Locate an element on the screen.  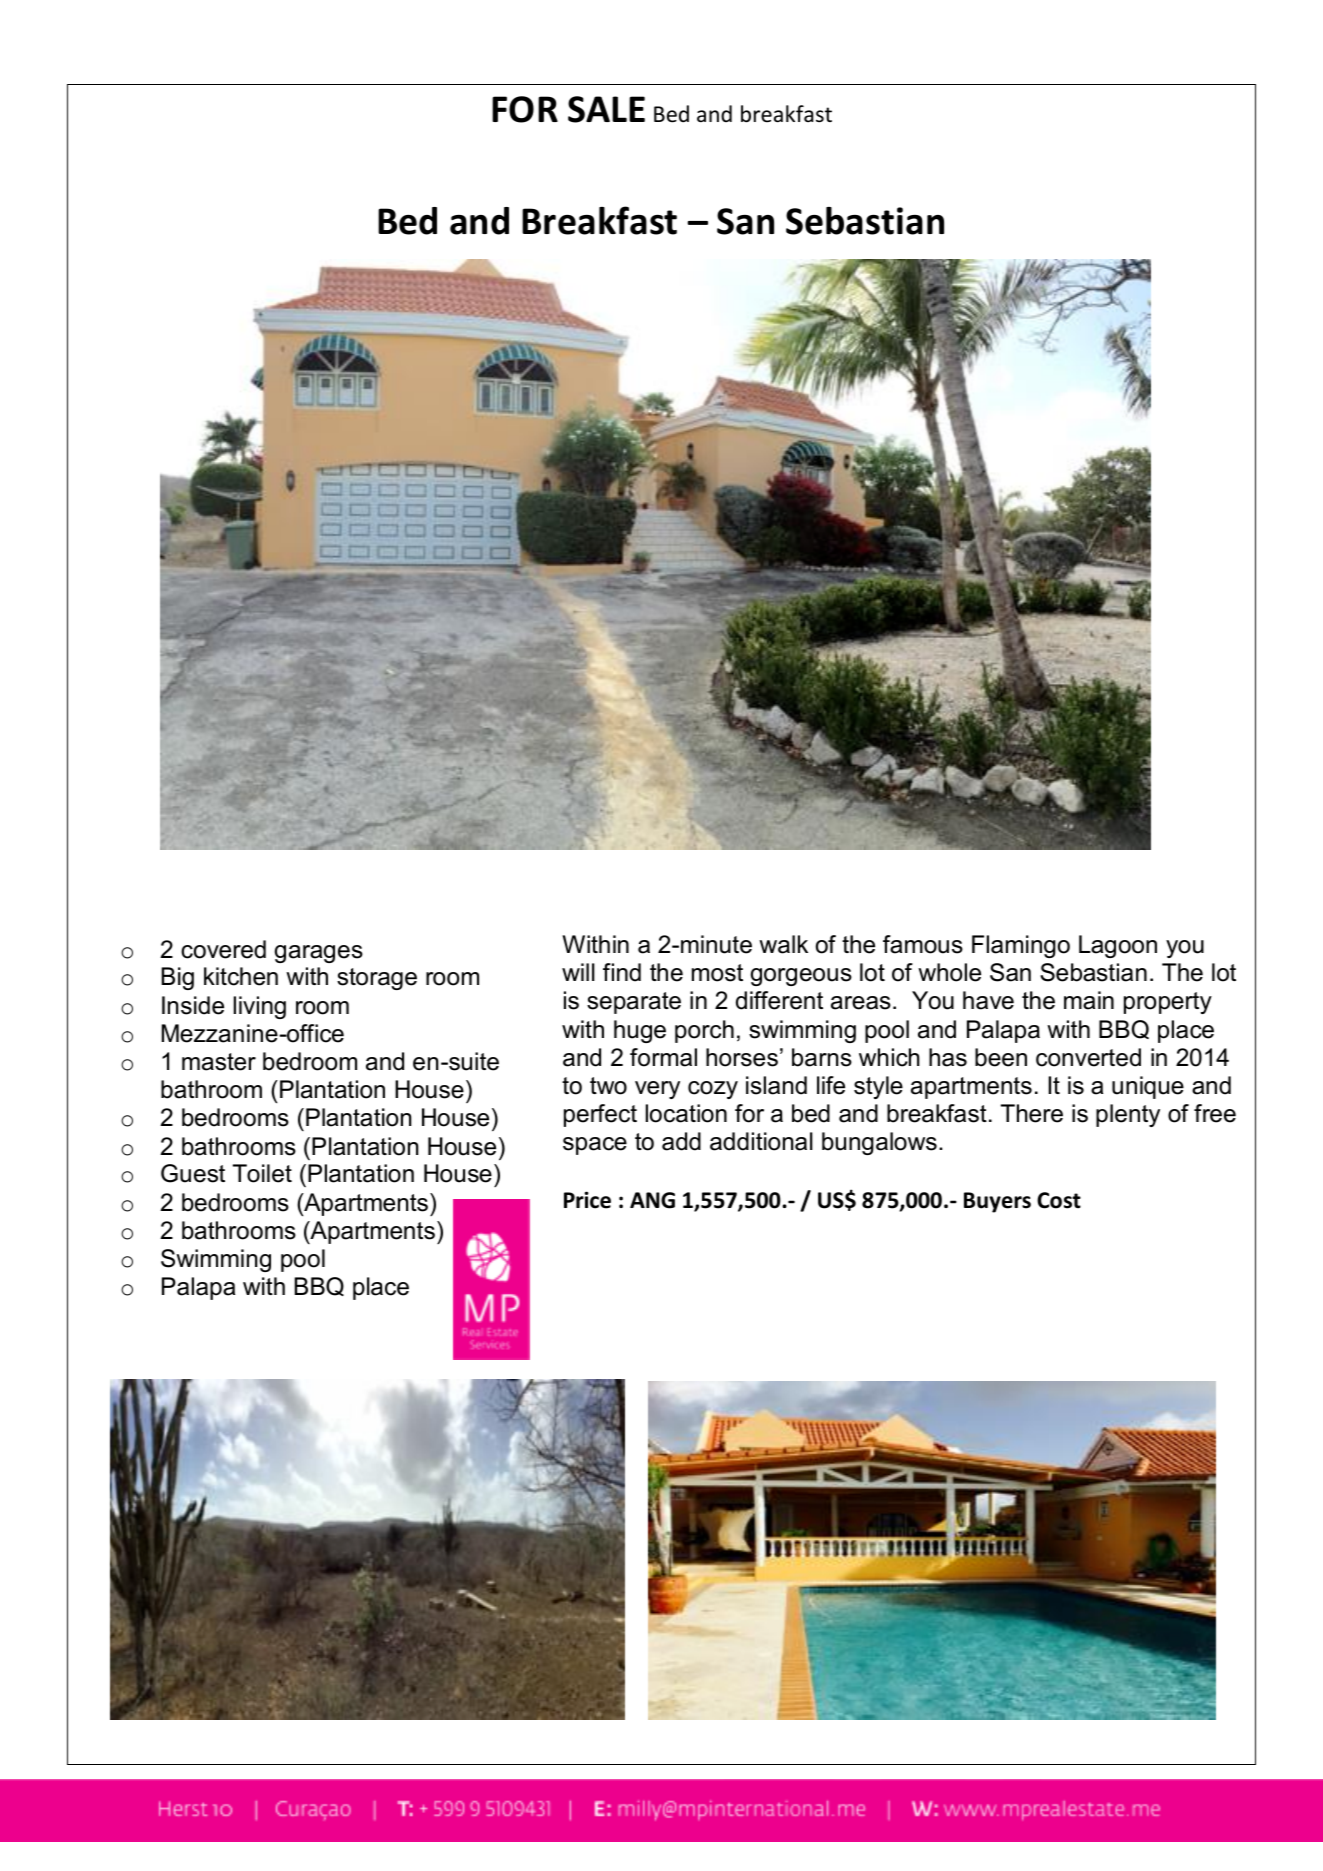
famous is located at coordinates (923, 944).
